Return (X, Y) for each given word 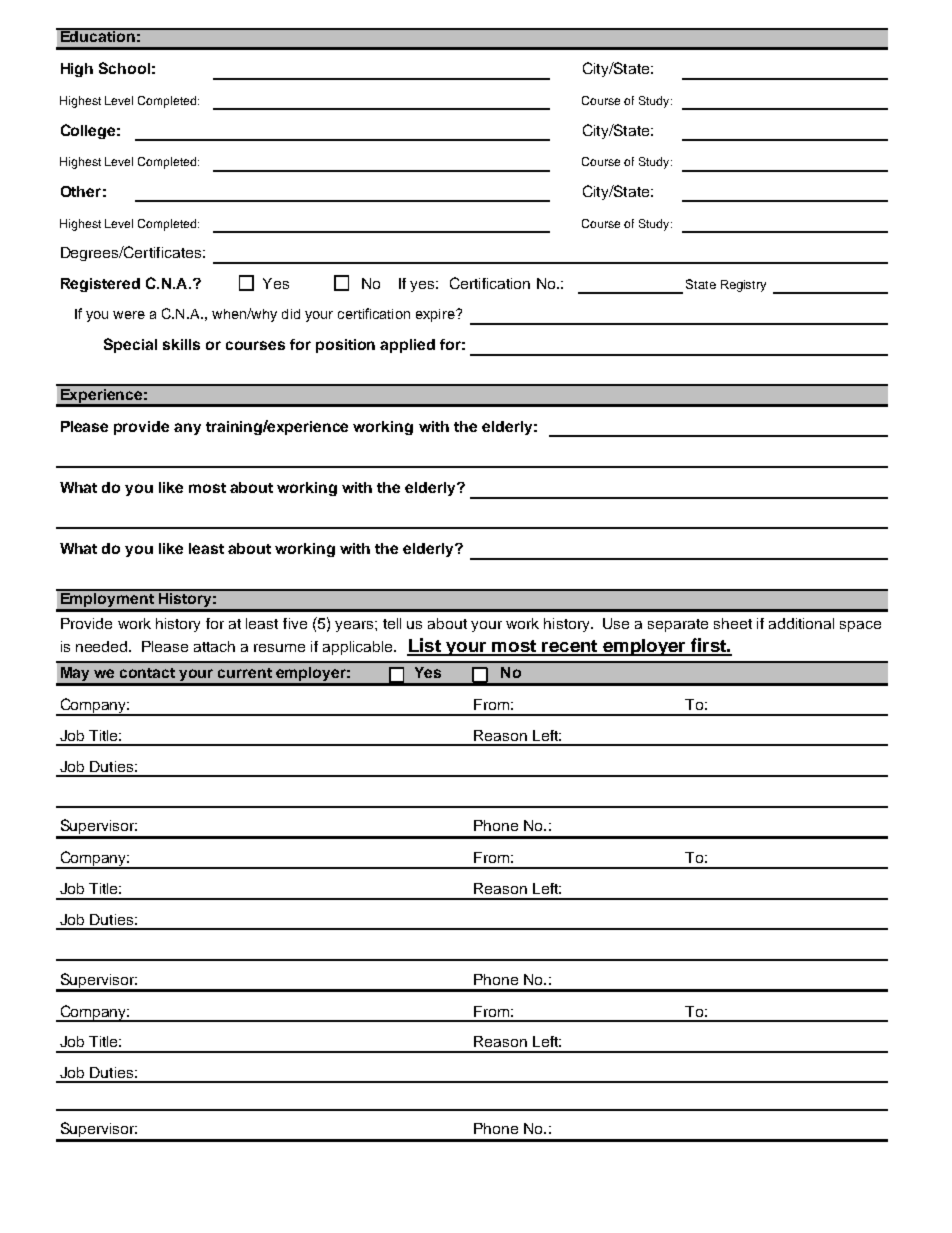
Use (616, 623)
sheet (733, 623)
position (345, 346)
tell (392, 623)
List (425, 646)
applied (407, 346)
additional (801, 623)
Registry (743, 286)
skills (181, 344)
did (291, 314)
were (129, 315)
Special (130, 345)
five (295, 623)
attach (214, 646)
